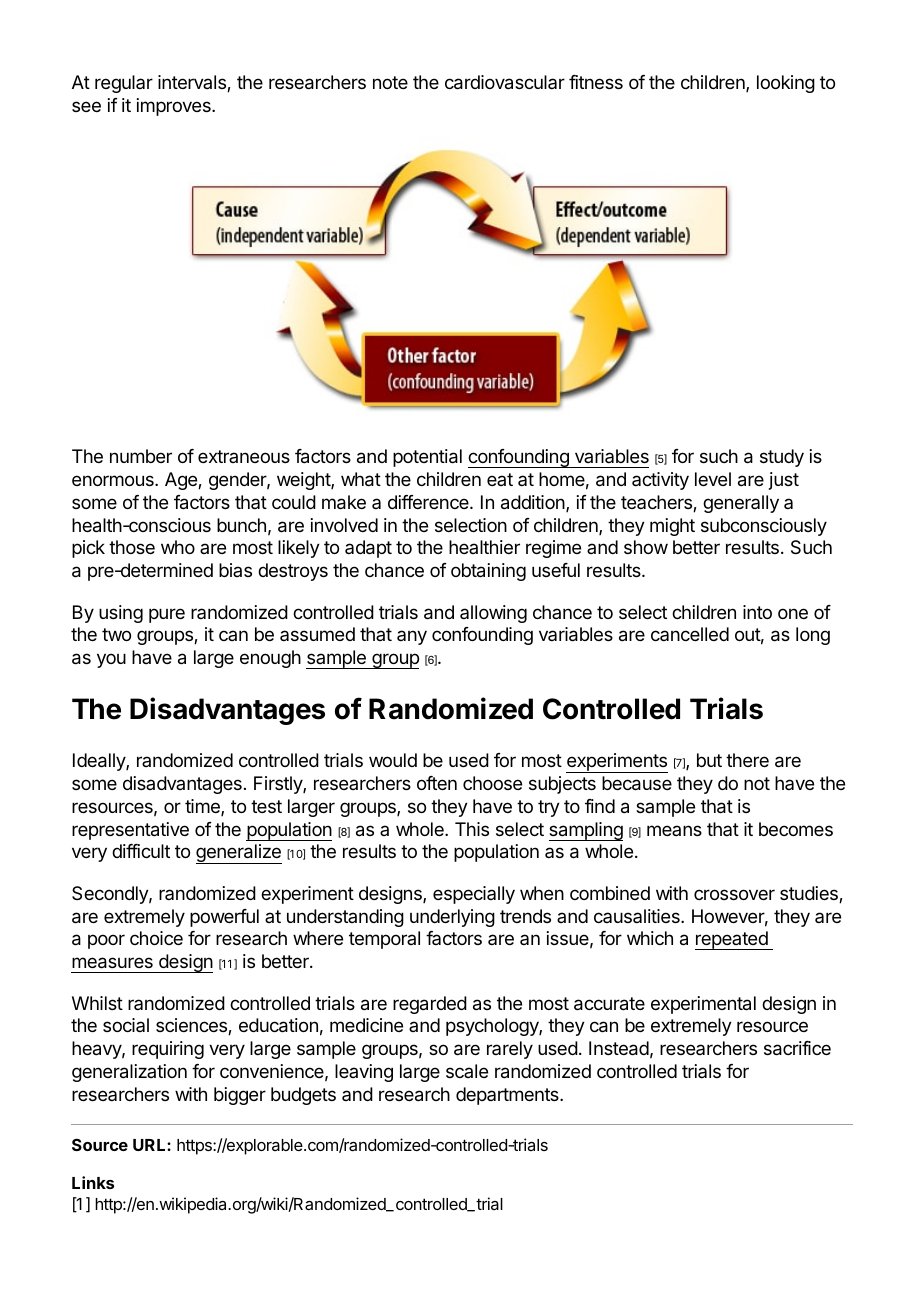 This image has height=1308, width=924. What do you see at coordinates (505, 82) in the image?
I see `cardiovascular` at bounding box center [505, 82].
